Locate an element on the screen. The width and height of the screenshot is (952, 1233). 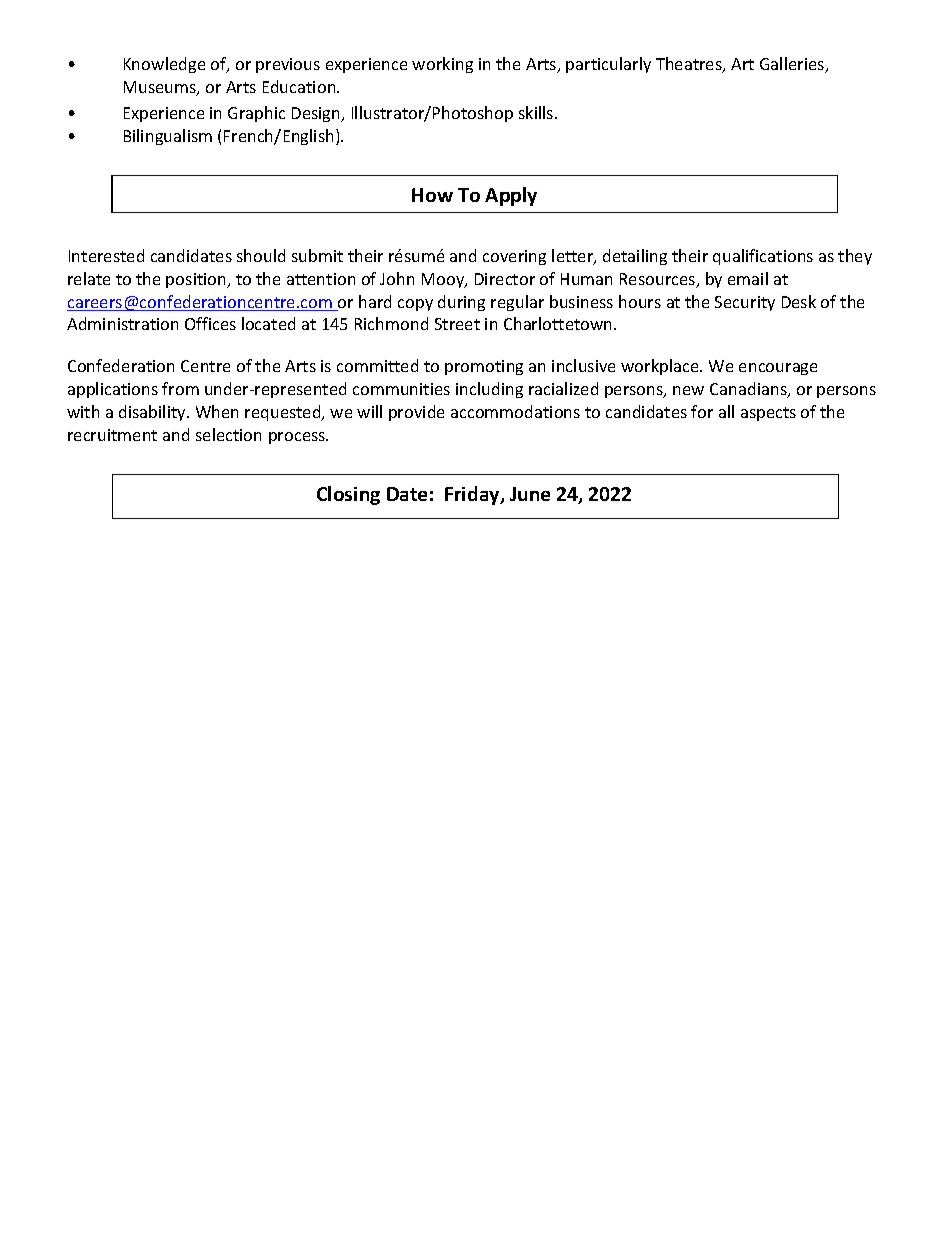
qualifications is located at coordinates (763, 257).
